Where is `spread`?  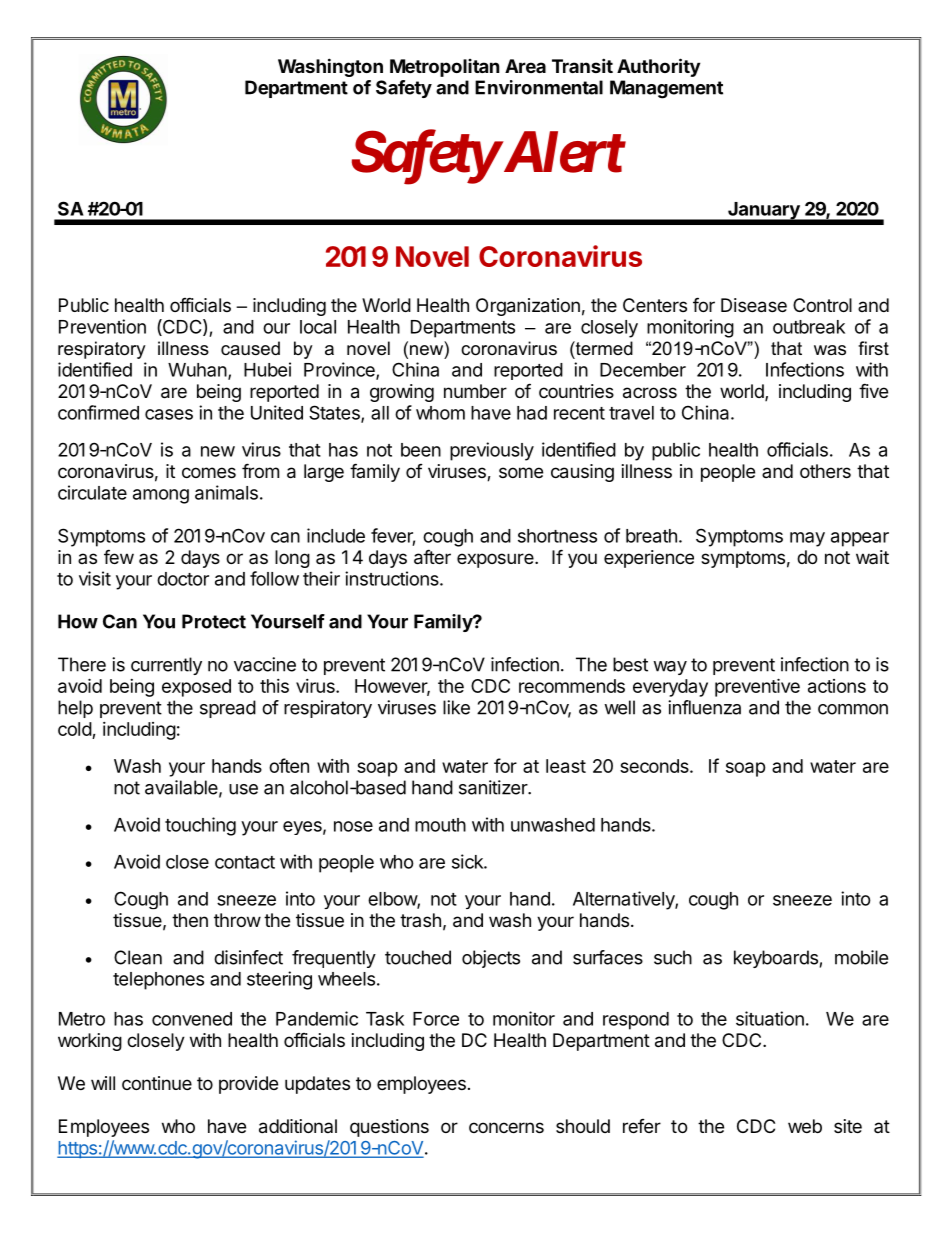 spread is located at coordinates (228, 709).
